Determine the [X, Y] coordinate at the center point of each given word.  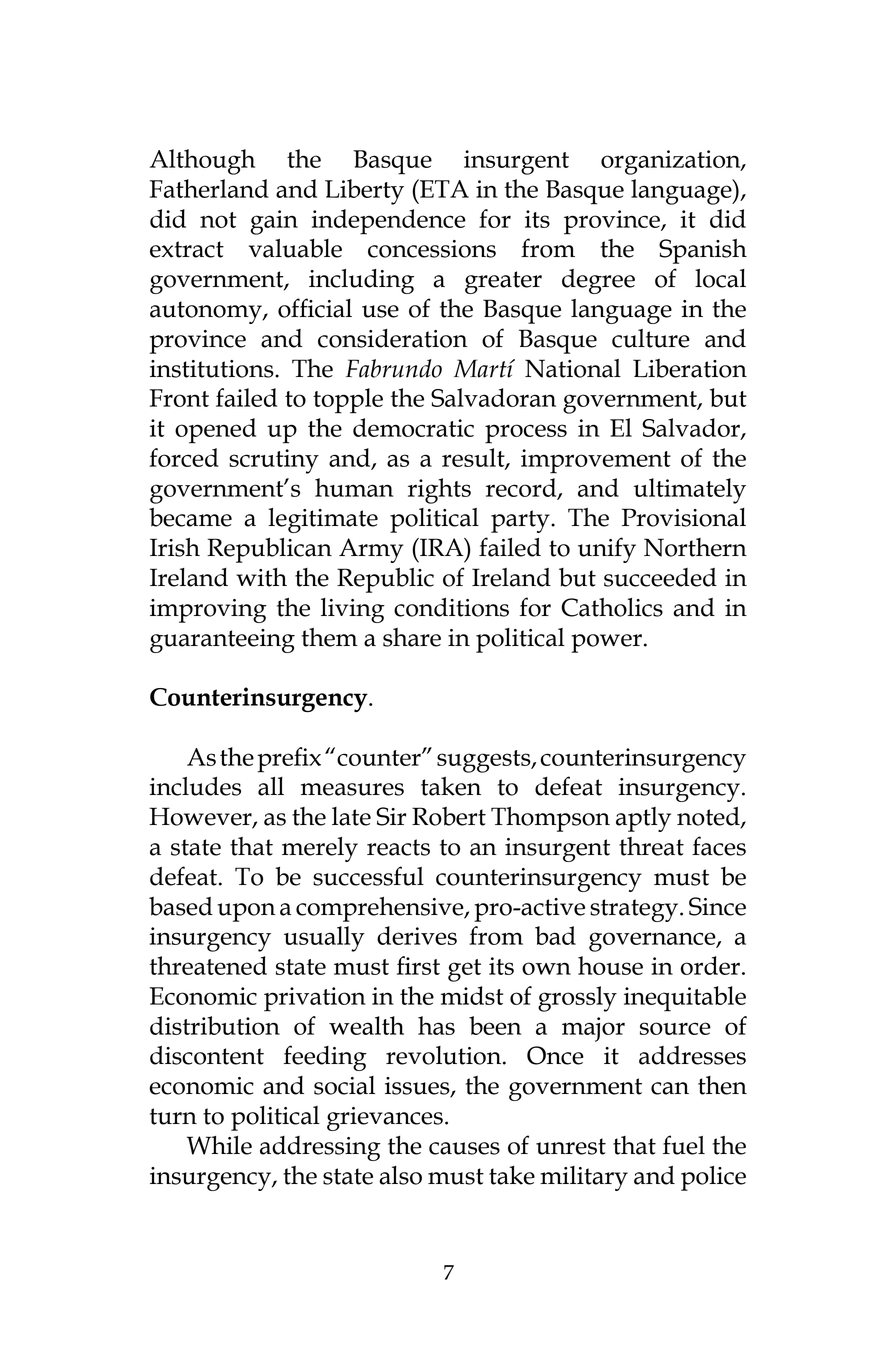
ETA [443, 188]
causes [464, 1148]
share [412, 637]
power [606, 643]
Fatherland [209, 188]
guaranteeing [222, 641]
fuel [684, 1145]
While [219, 1145]
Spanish [703, 251]
